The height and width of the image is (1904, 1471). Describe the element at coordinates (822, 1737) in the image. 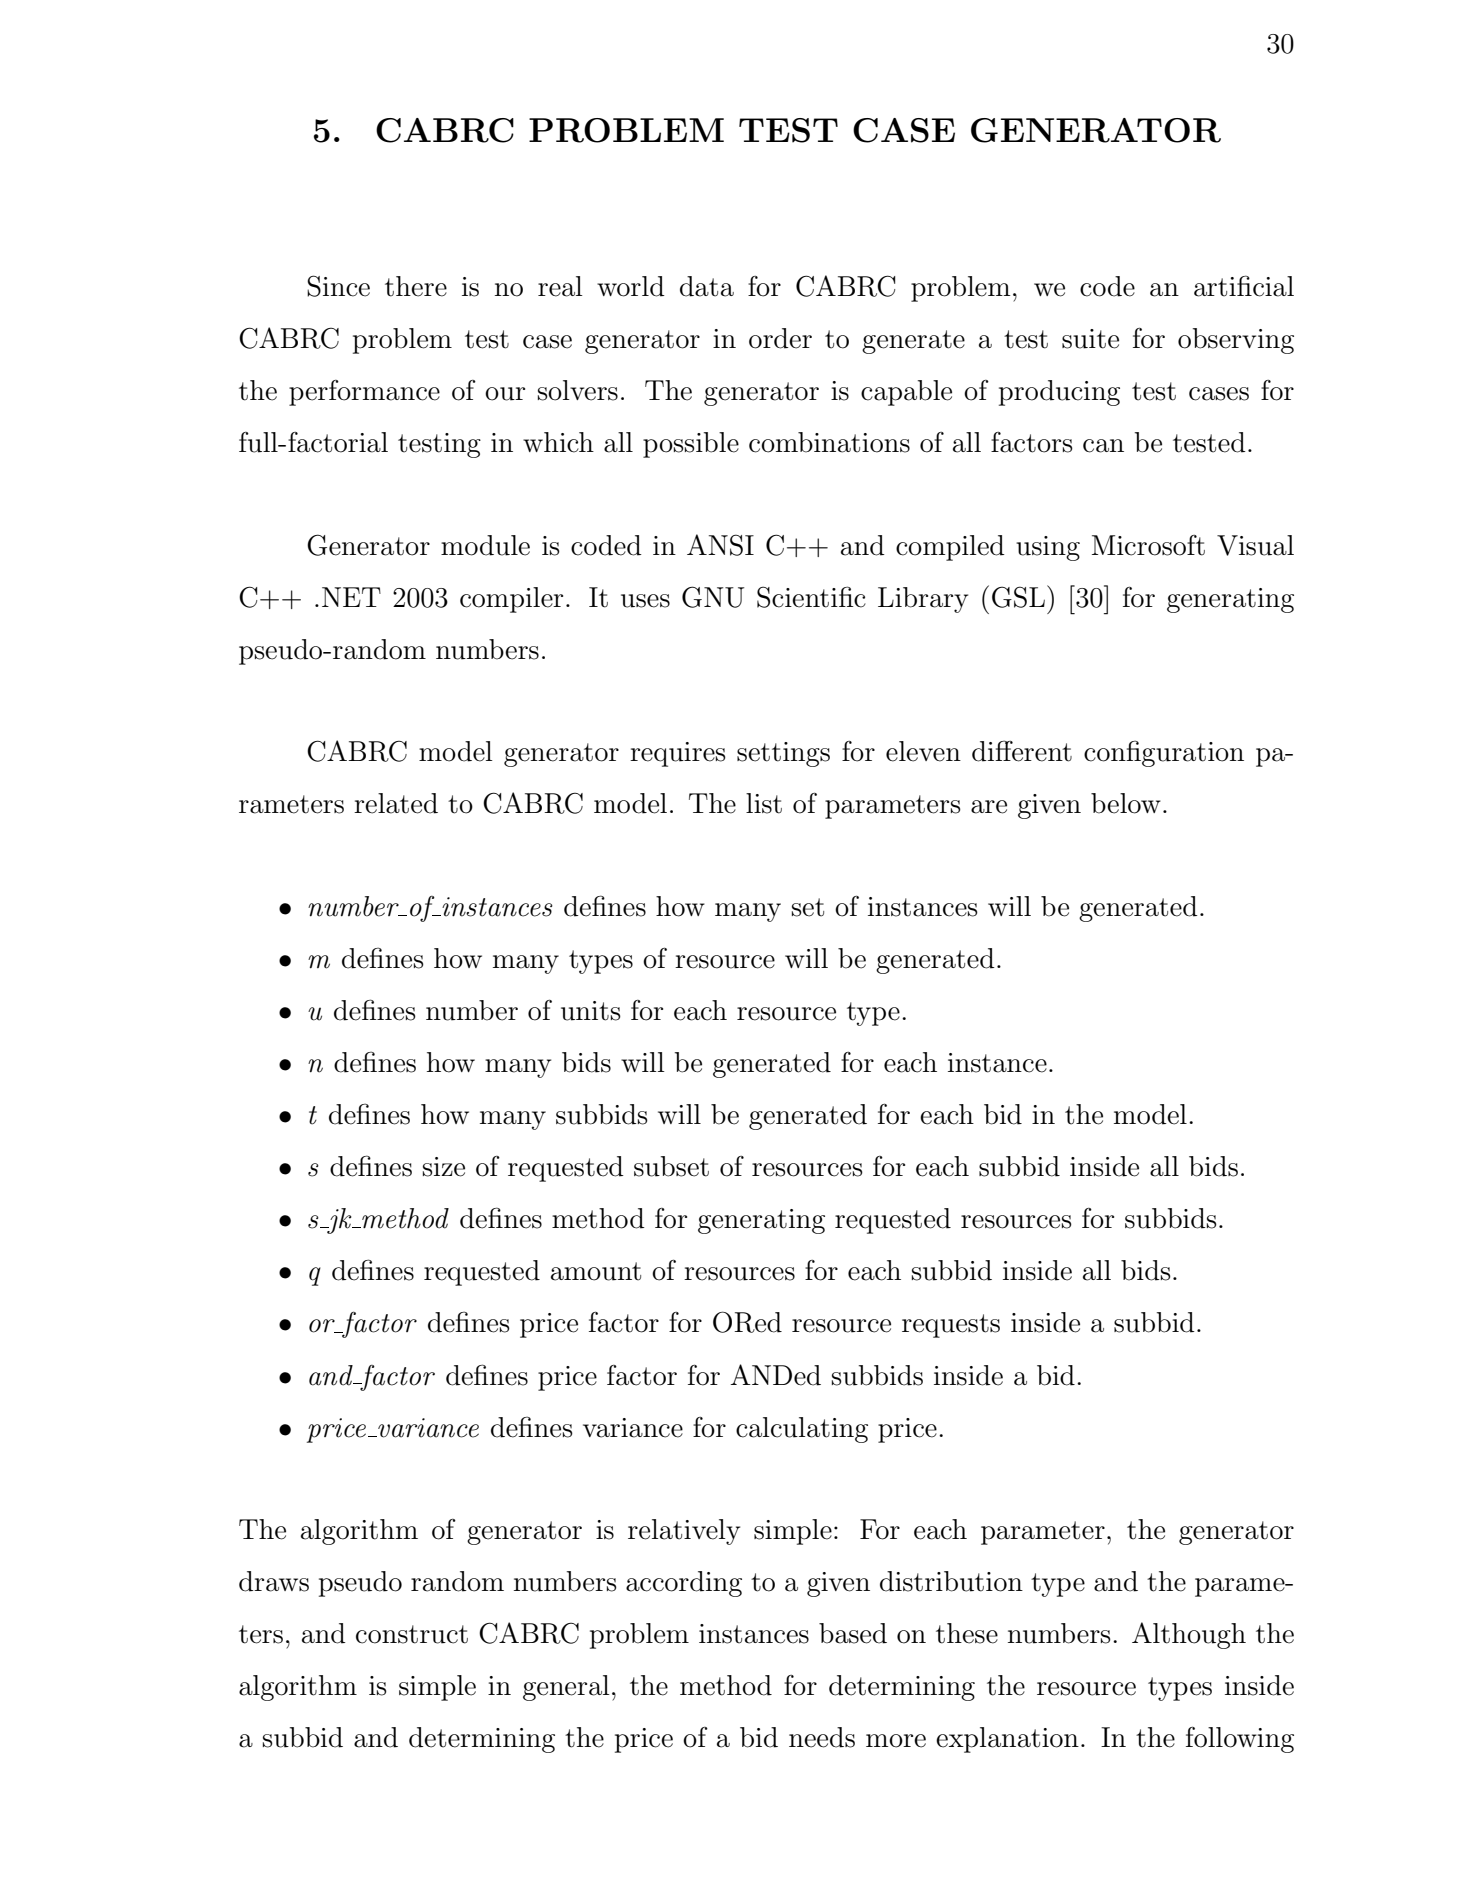

I see `needs` at that location.
